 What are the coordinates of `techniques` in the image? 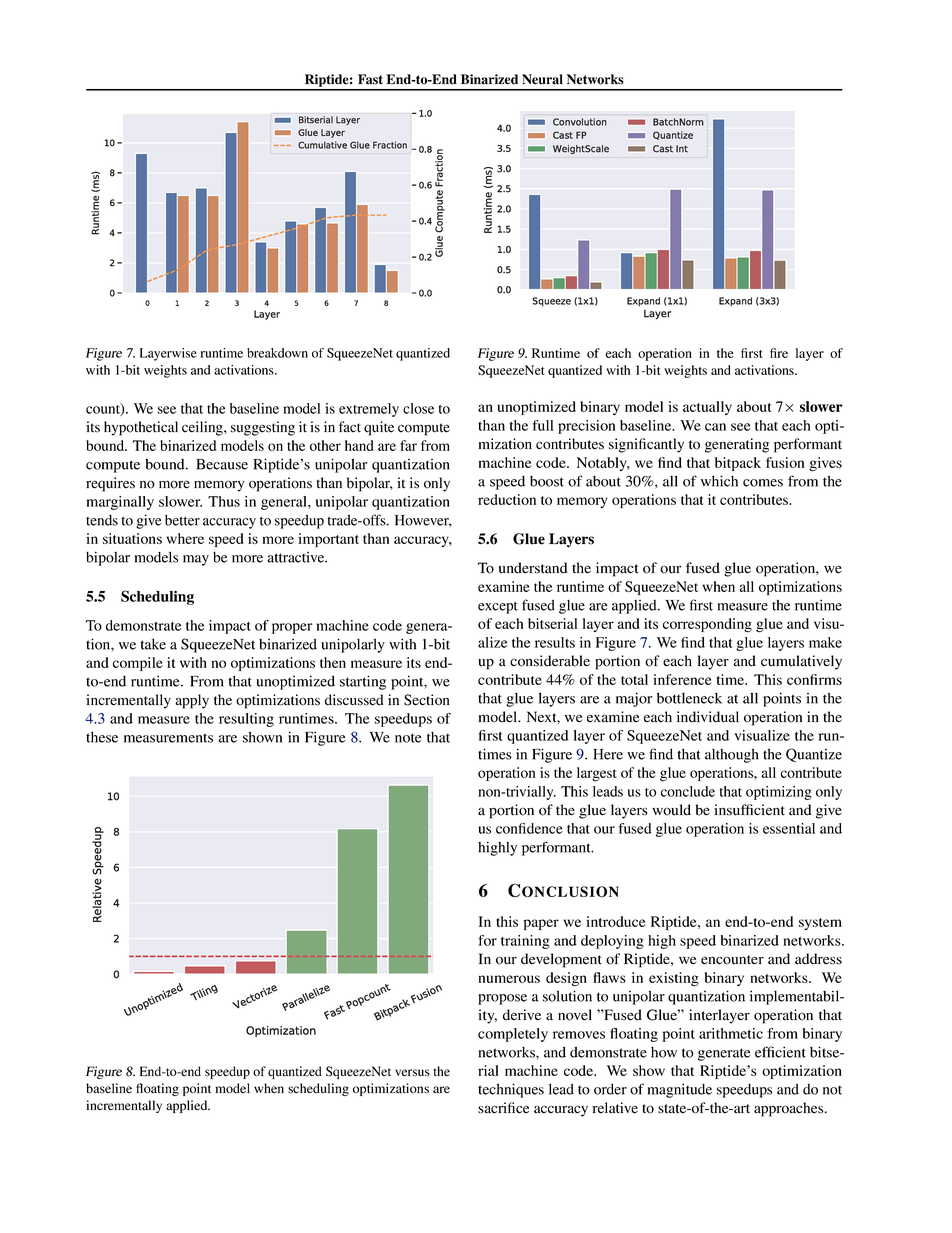 It's located at (511, 1090).
